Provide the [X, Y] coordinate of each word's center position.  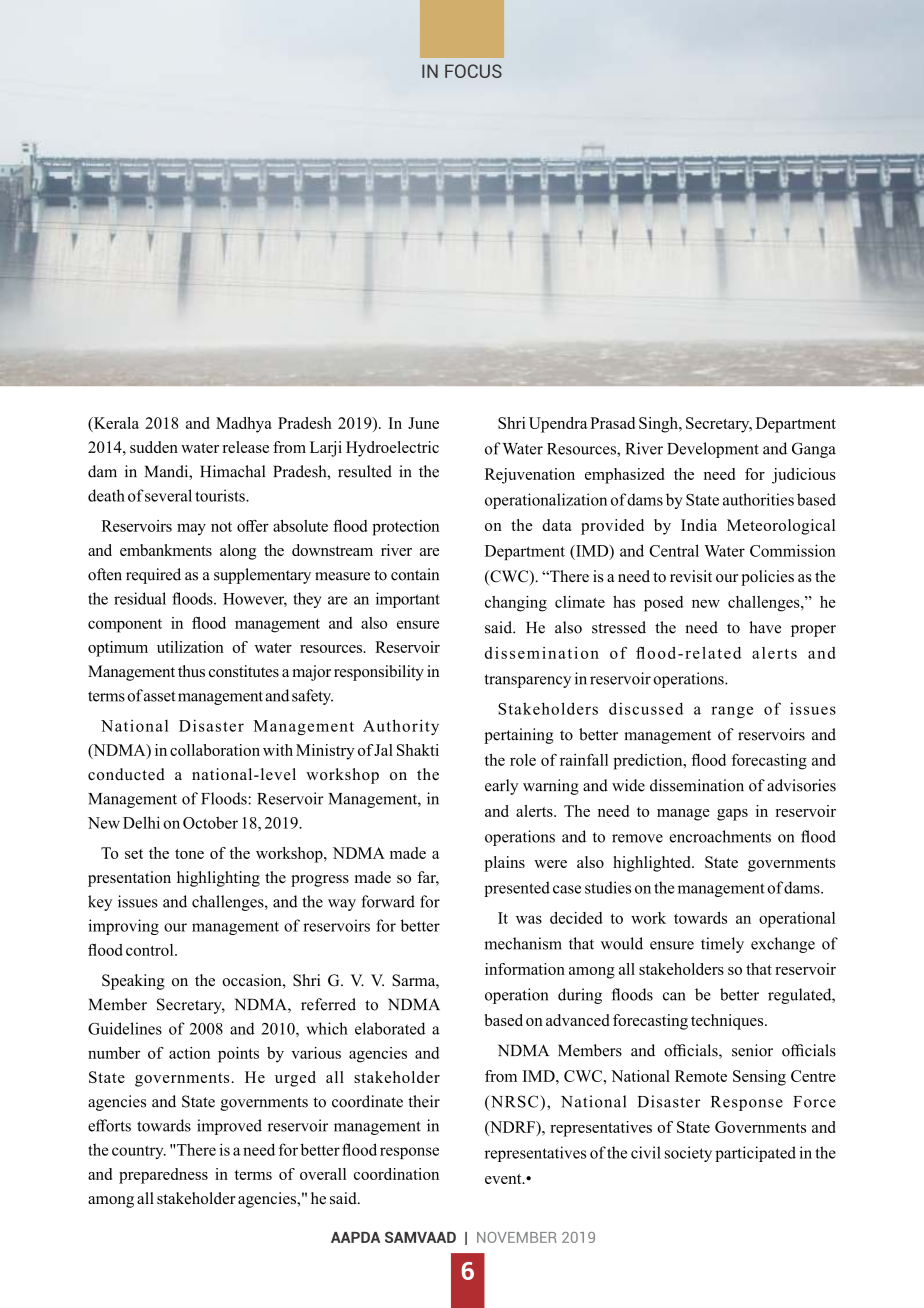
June [423, 423]
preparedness [163, 1176]
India [699, 525]
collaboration [215, 750]
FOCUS [473, 71]
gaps [732, 815]
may [191, 529]
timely [722, 945]
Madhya [244, 425]
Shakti [418, 750]
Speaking [133, 982]
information [525, 969]
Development [713, 450]
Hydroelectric [392, 449]
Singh [659, 425]
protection [405, 528]
